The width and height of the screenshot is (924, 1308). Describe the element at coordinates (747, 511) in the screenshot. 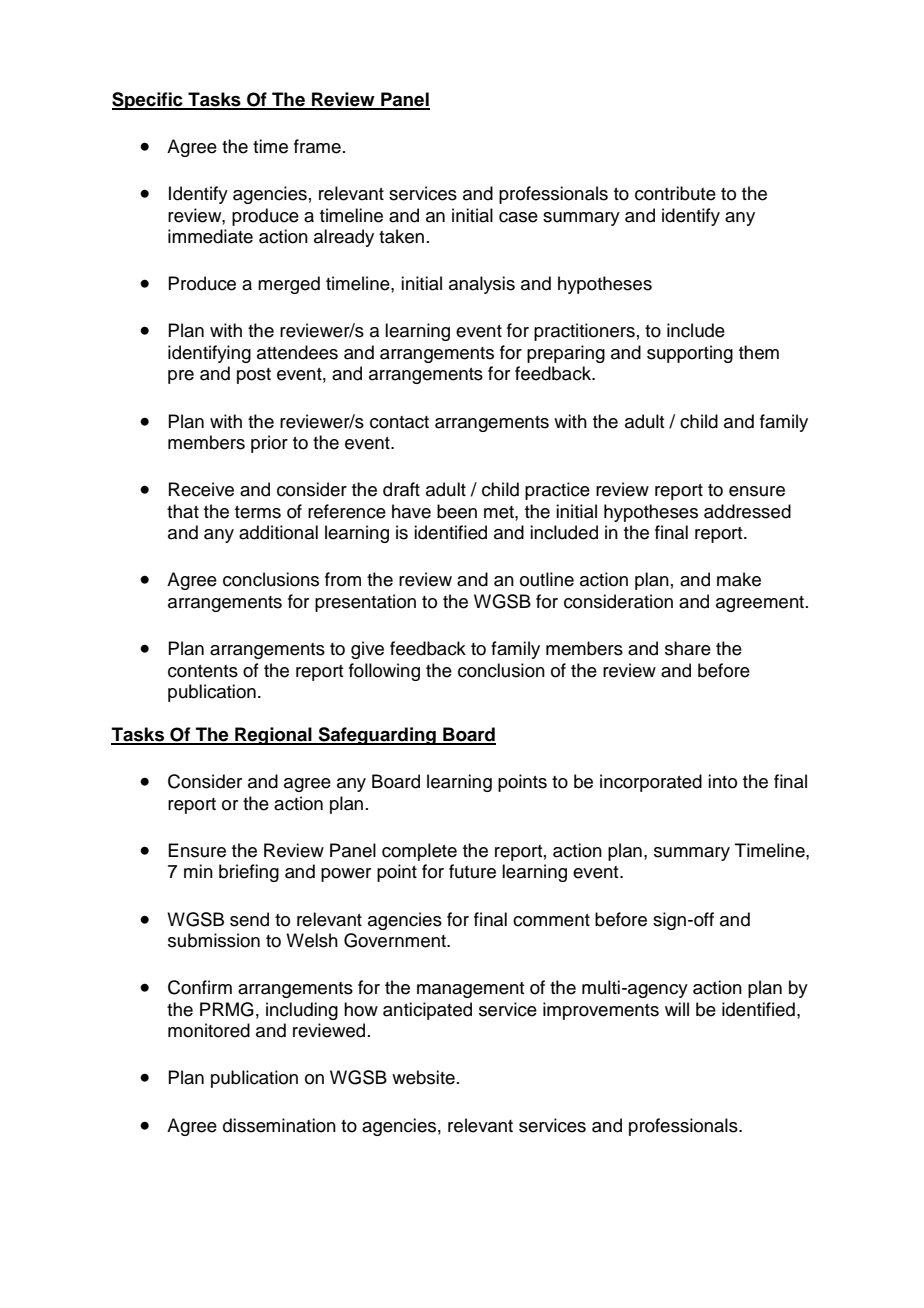

I see `addressed` at that location.
